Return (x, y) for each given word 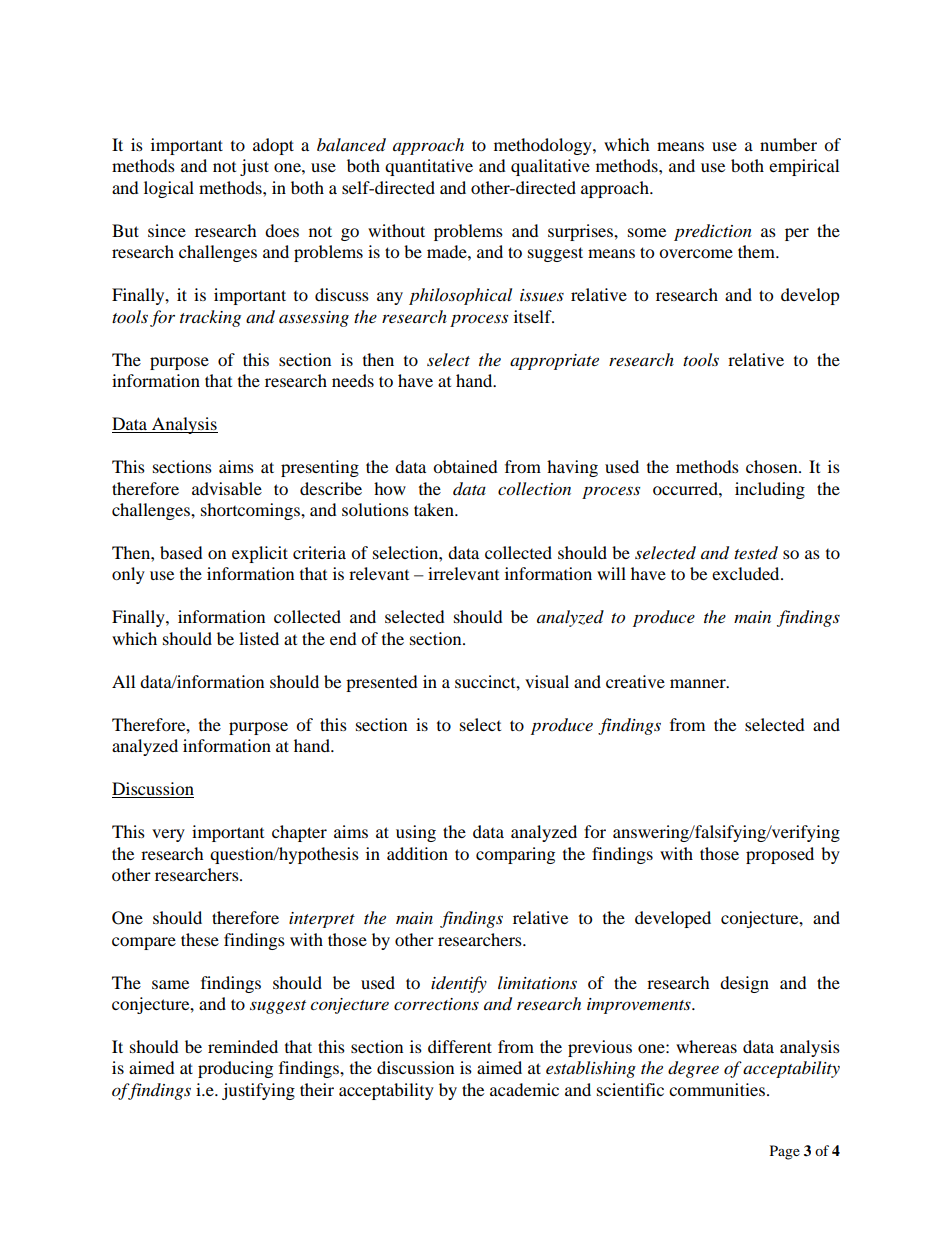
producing (235, 1069)
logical (169, 189)
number (788, 144)
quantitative (429, 167)
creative (635, 681)
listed (259, 638)
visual (547, 681)
